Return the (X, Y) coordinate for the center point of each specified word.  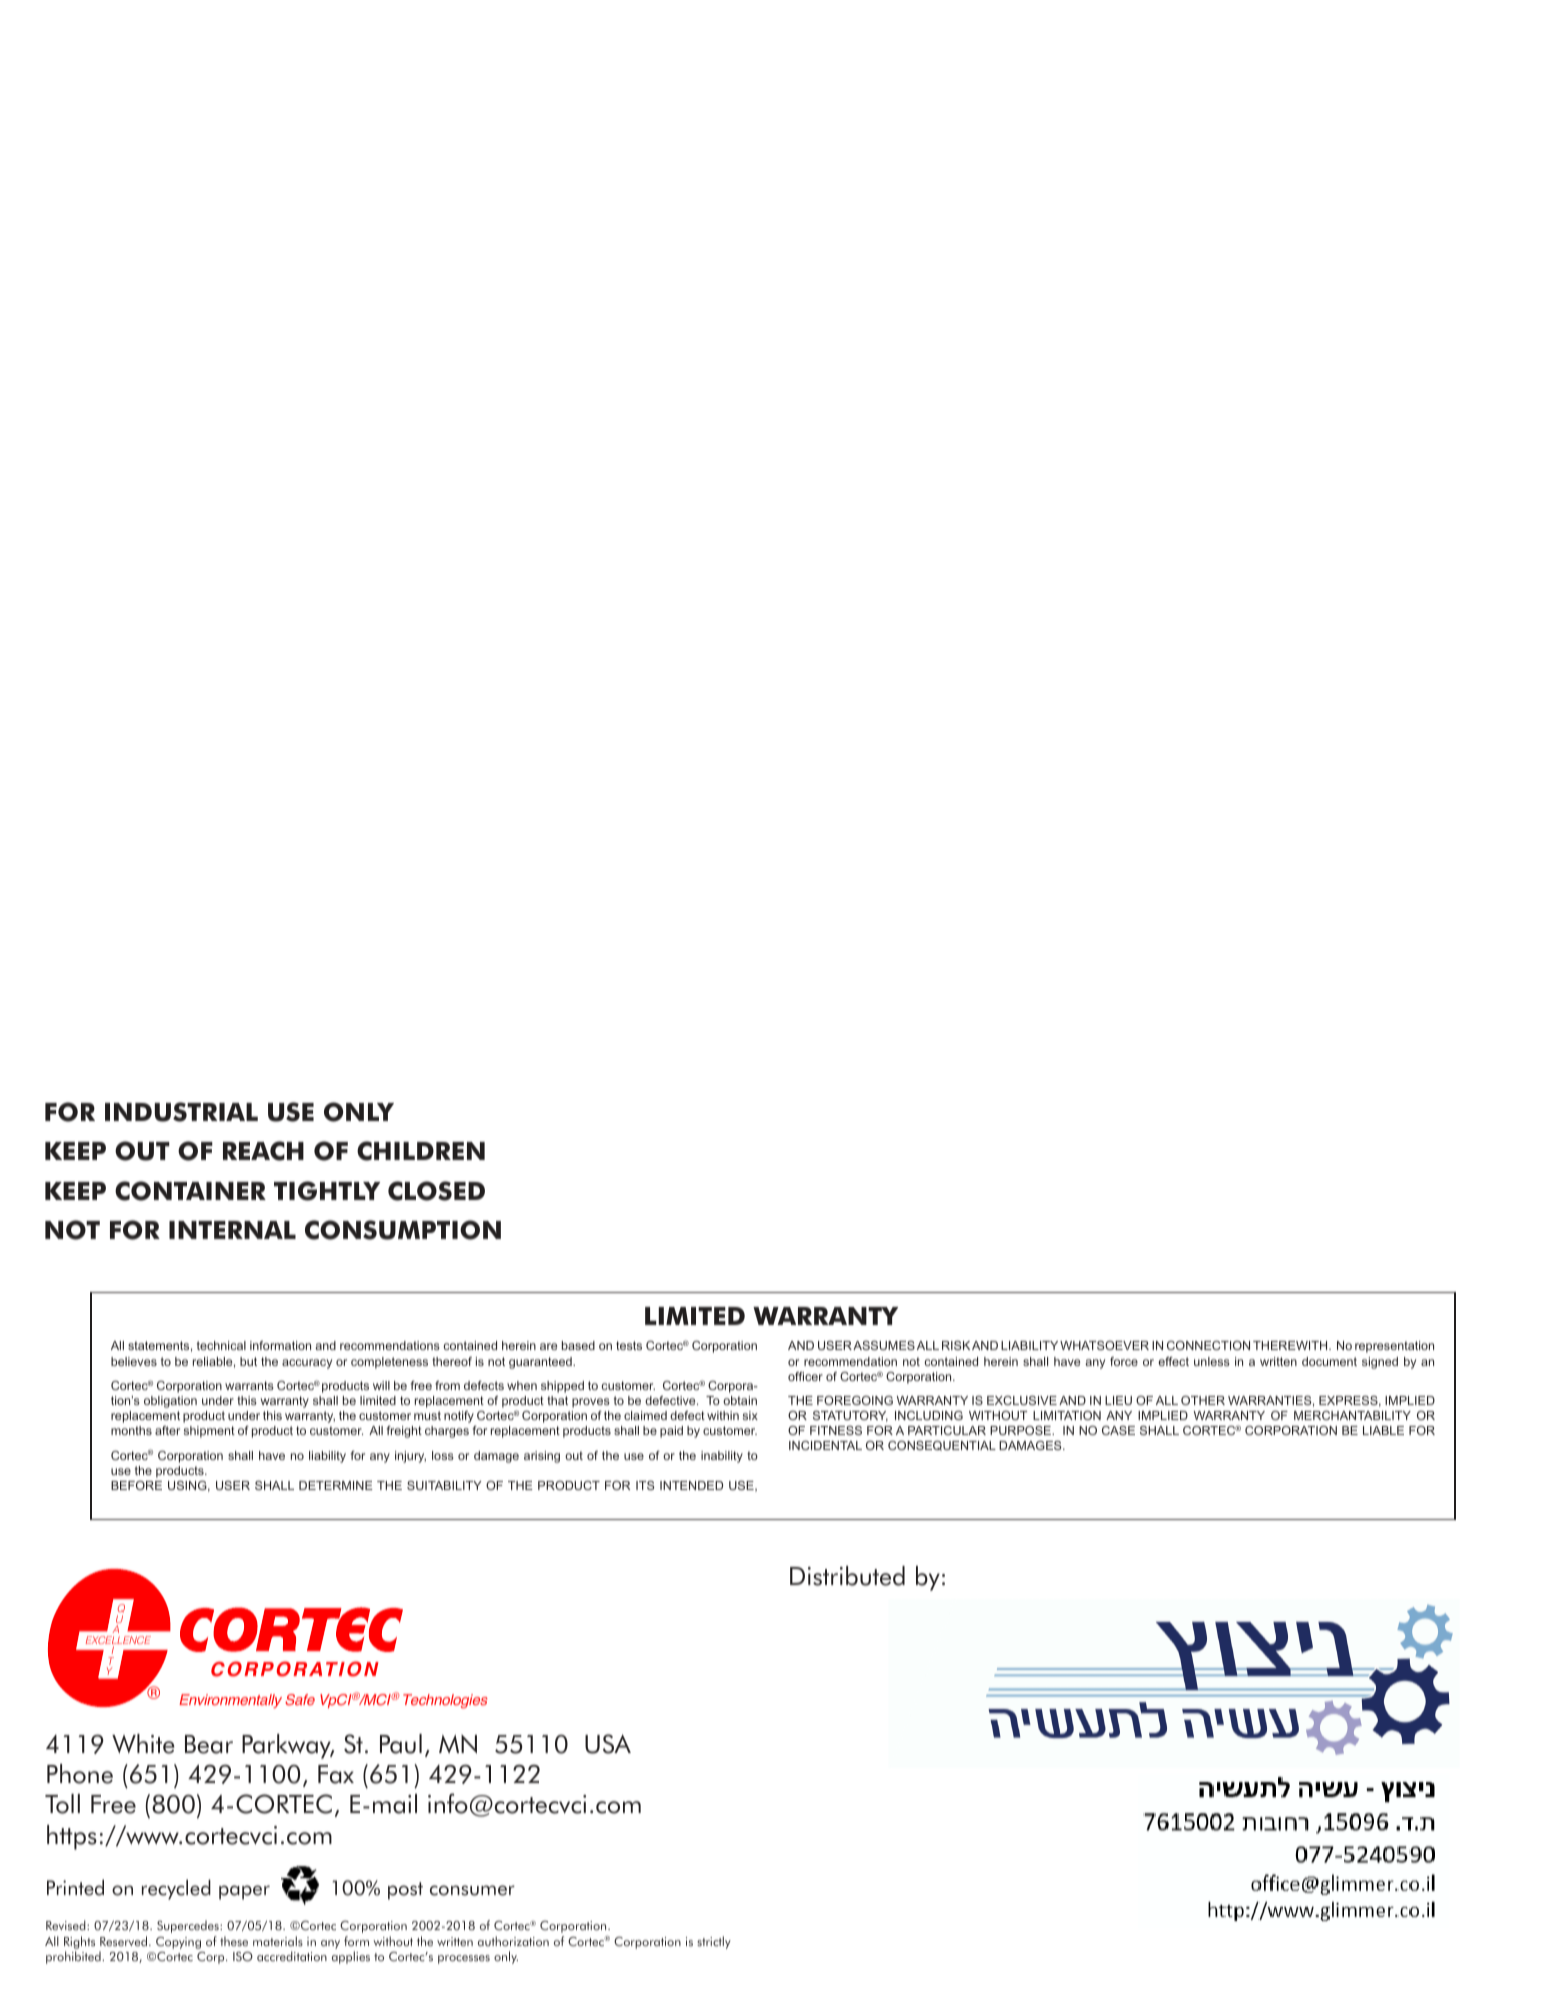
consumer (472, 1890)
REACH (263, 1151)
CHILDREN (421, 1151)
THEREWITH (1291, 1345)
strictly (714, 1942)
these (234, 1941)
